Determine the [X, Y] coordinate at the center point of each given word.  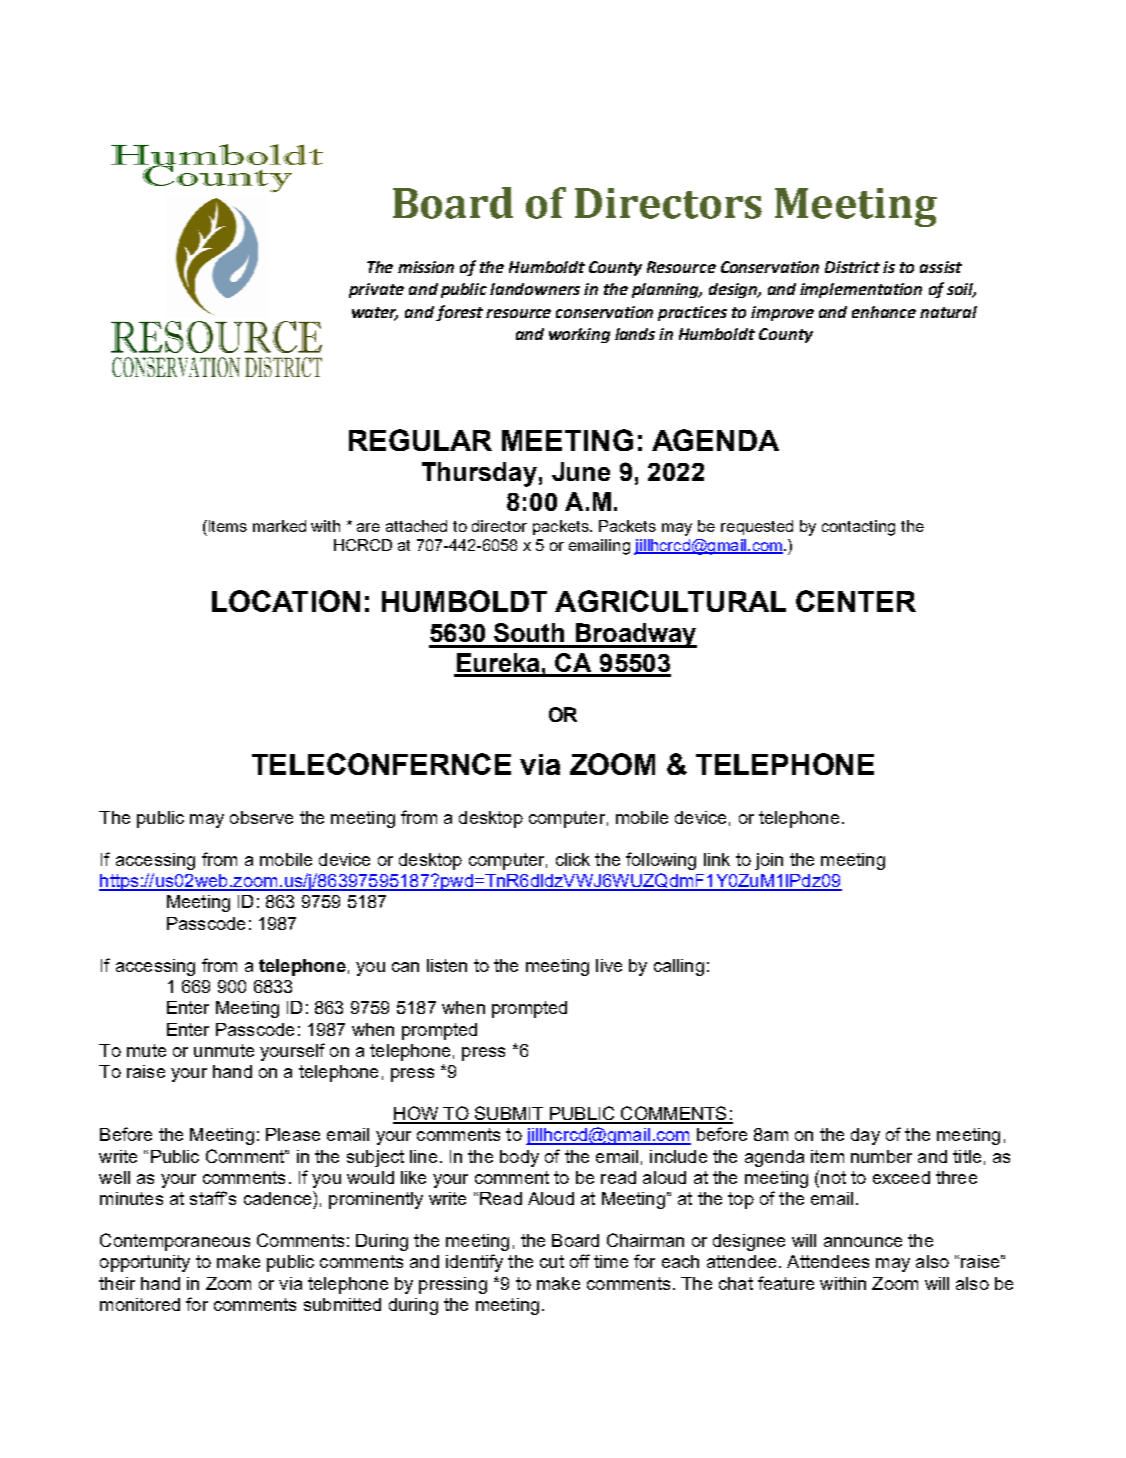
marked [279, 526]
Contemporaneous [175, 1242]
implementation [861, 290]
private [376, 290]
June [581, 471]
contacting [858, 528]
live [609, 965]
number [881, 1156]
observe [261, 817]
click [573, 859]
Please [293, 1134]
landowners [535, 289]
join [769, 861]
